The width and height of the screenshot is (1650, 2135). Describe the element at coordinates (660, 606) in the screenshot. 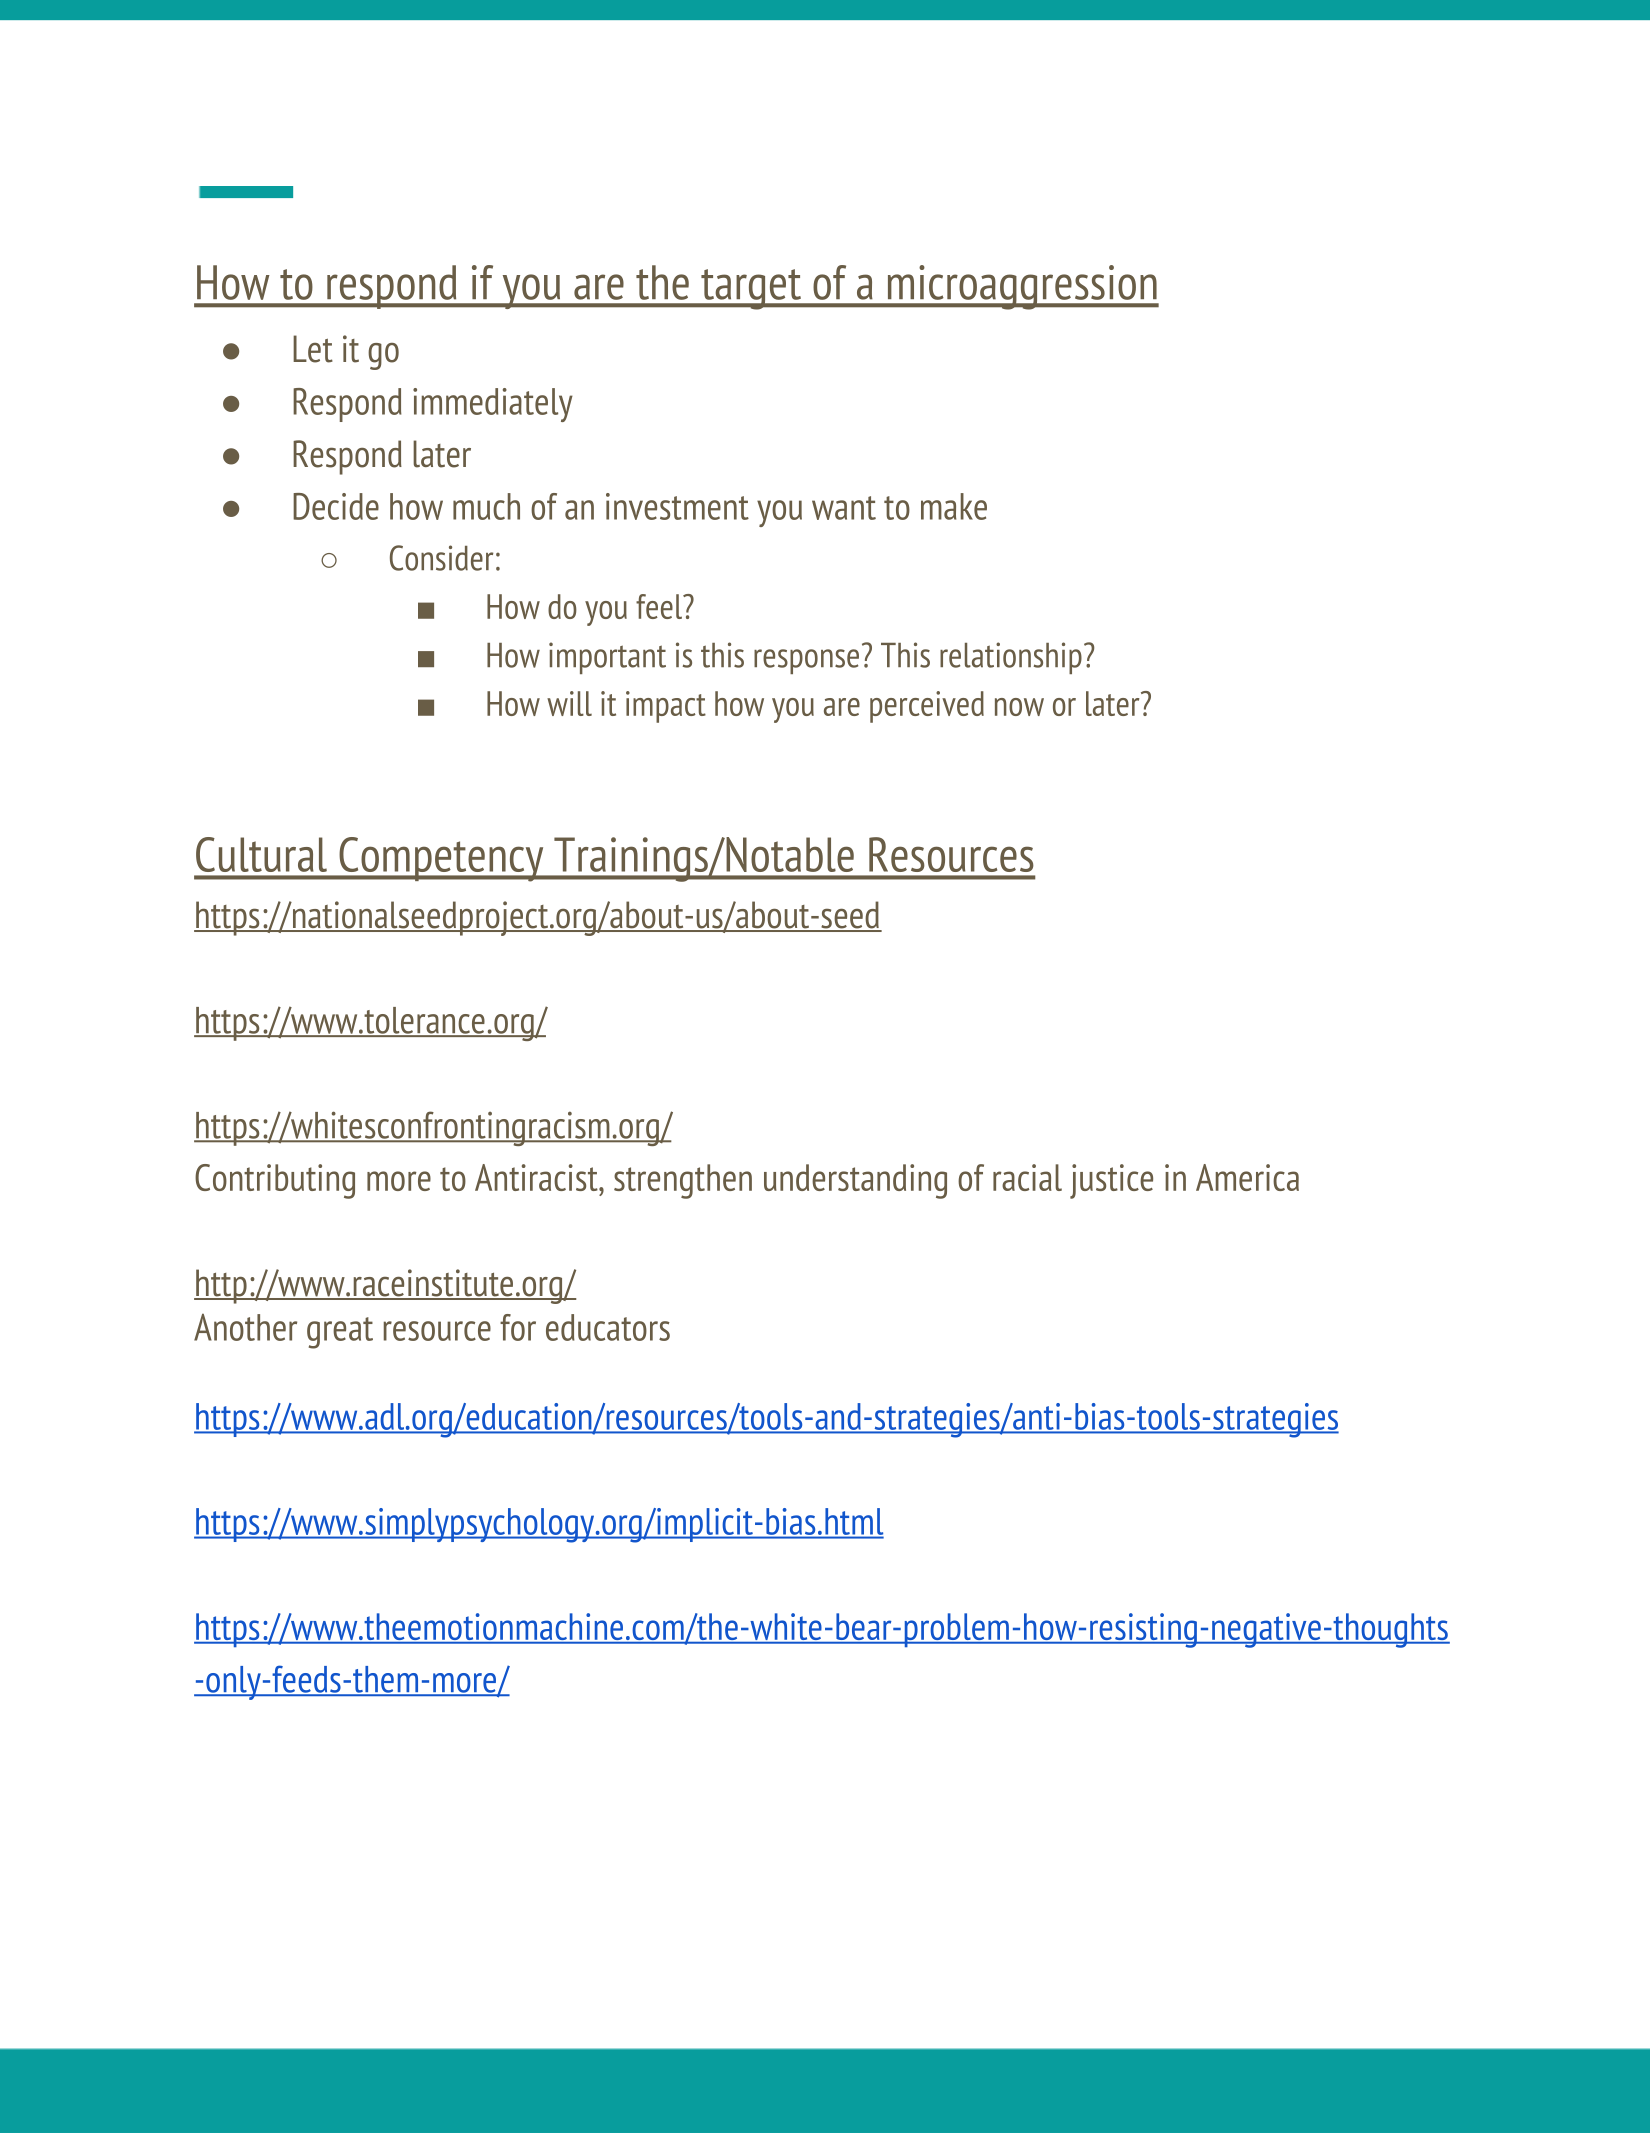

I see `feel` at that location.
